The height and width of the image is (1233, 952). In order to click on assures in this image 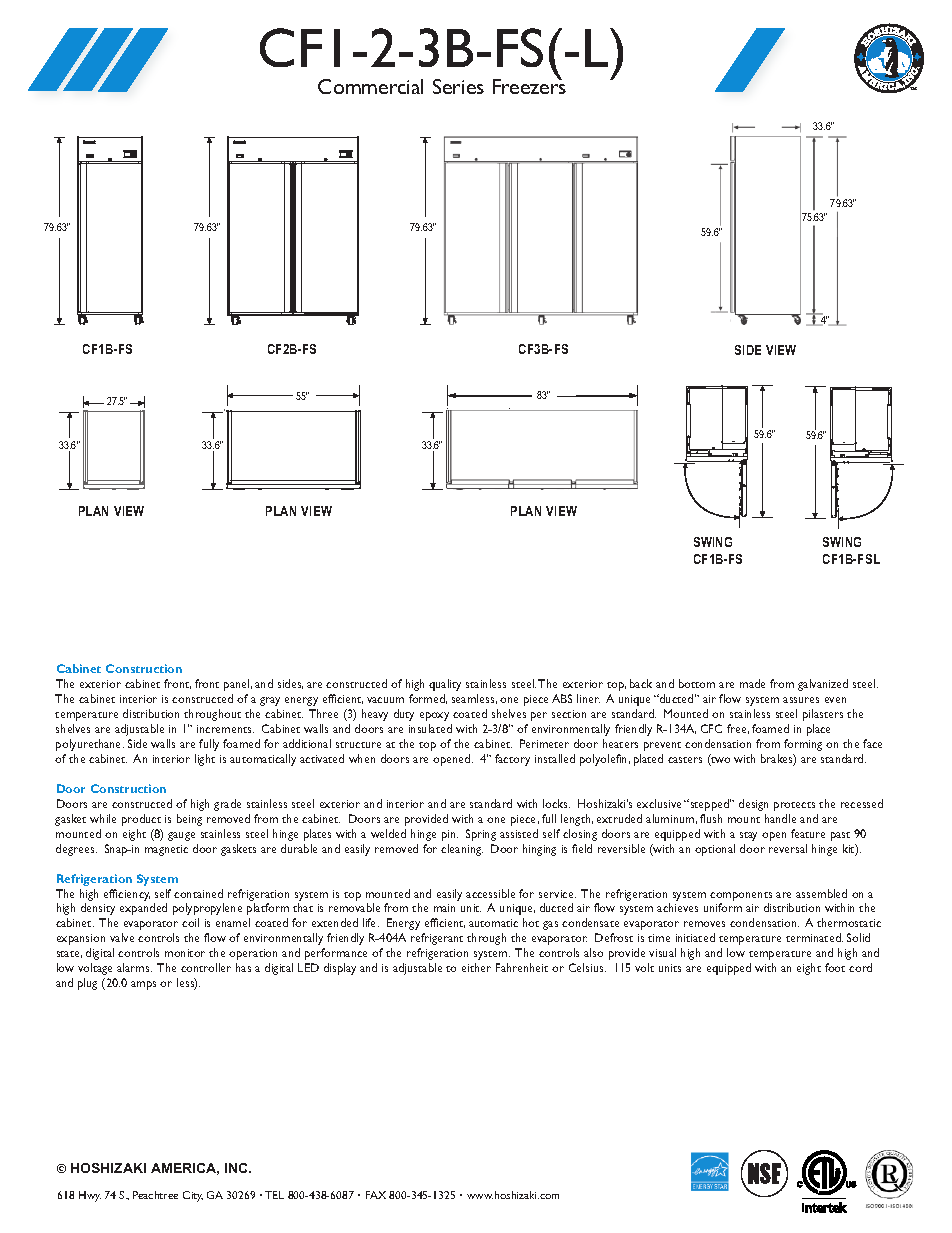, I will do `click(801, 700)`.
